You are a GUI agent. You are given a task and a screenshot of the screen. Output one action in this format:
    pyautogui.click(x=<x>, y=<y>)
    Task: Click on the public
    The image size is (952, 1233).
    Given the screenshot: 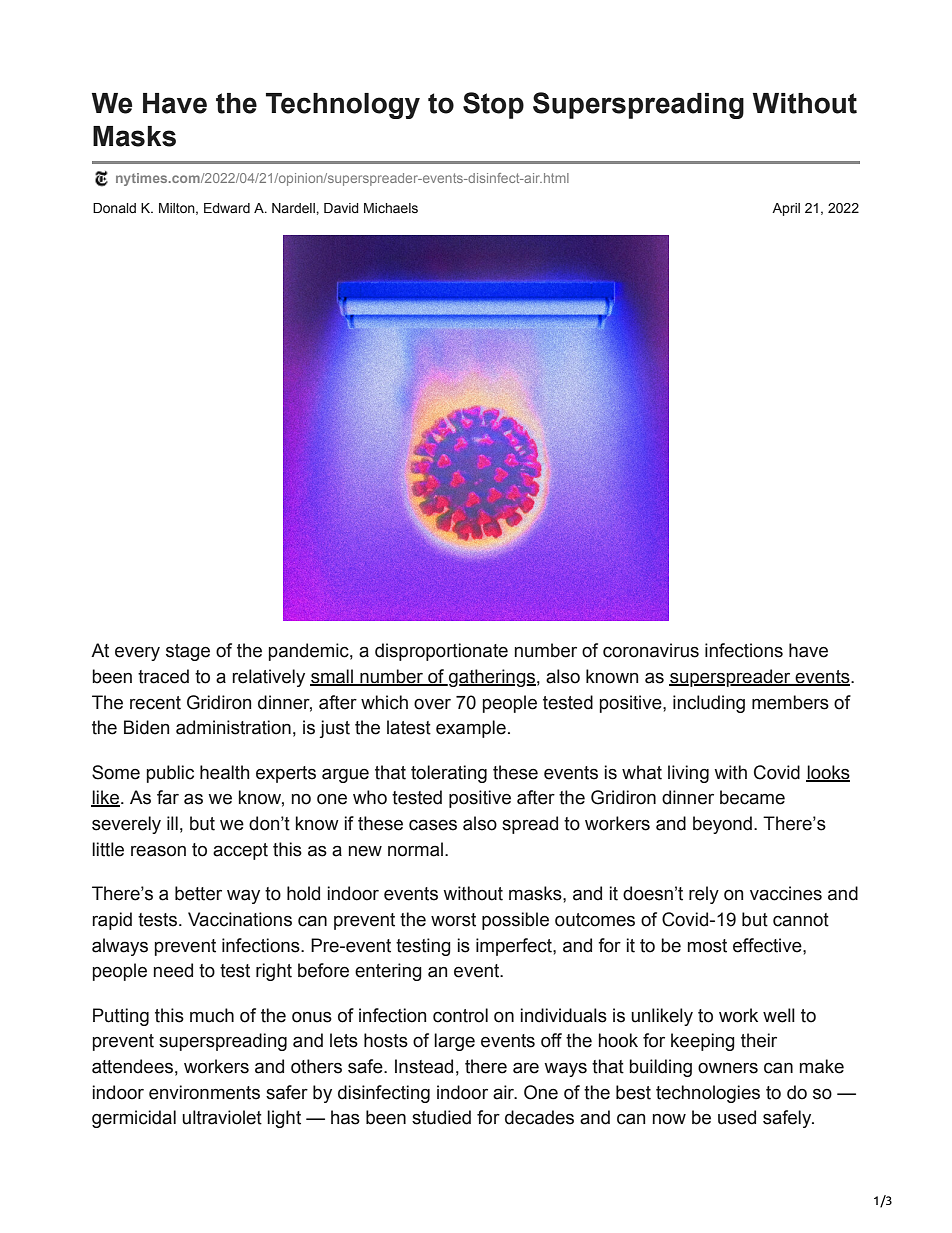 What is the action you would take?
    pyautogui.click(x=170, y=774)
